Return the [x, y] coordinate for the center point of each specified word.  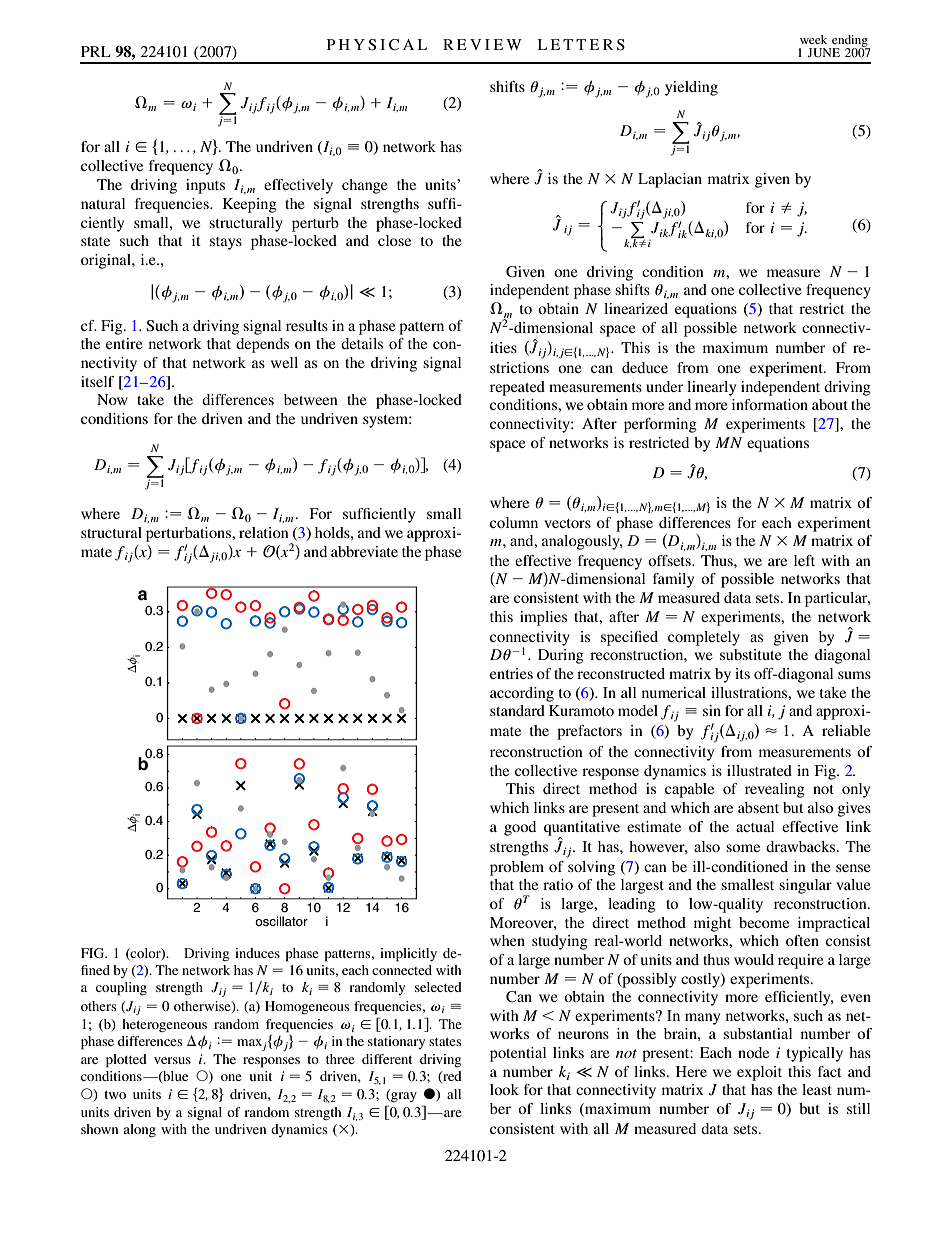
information [770, 404]
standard [517, 710]
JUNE [823, 52]
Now [112, 399]
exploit [759, 1073]
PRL [96, 51]
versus [172, 1060]
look [504, 1089]
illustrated [759, 770]
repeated [517, 388]
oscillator [281, 921]
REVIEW [482, 44]
